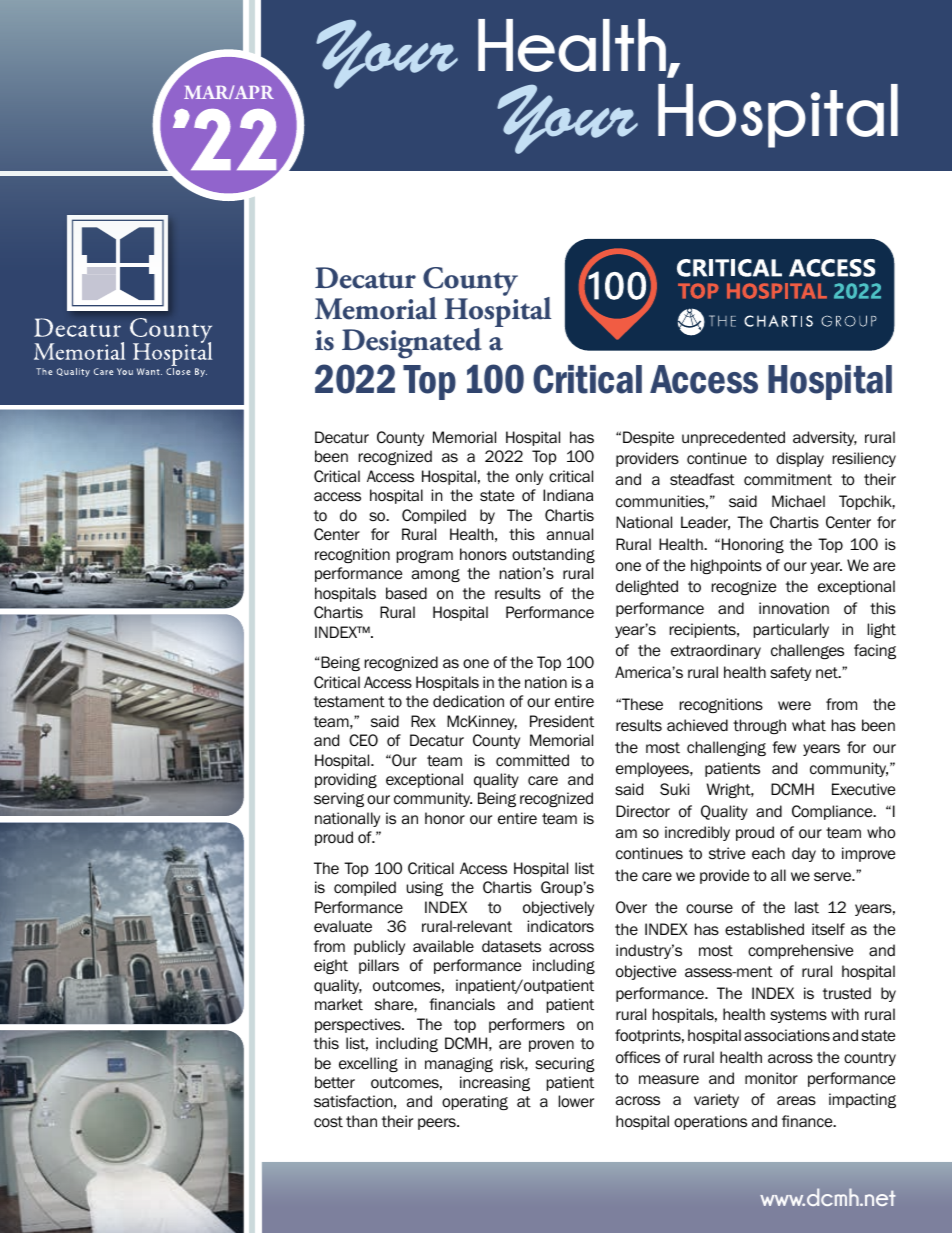 Image resolution: width=952 pixels, height=1233 pixels. Describe the element at coordinates (425, 888) in the image. I see `using` at that location.
